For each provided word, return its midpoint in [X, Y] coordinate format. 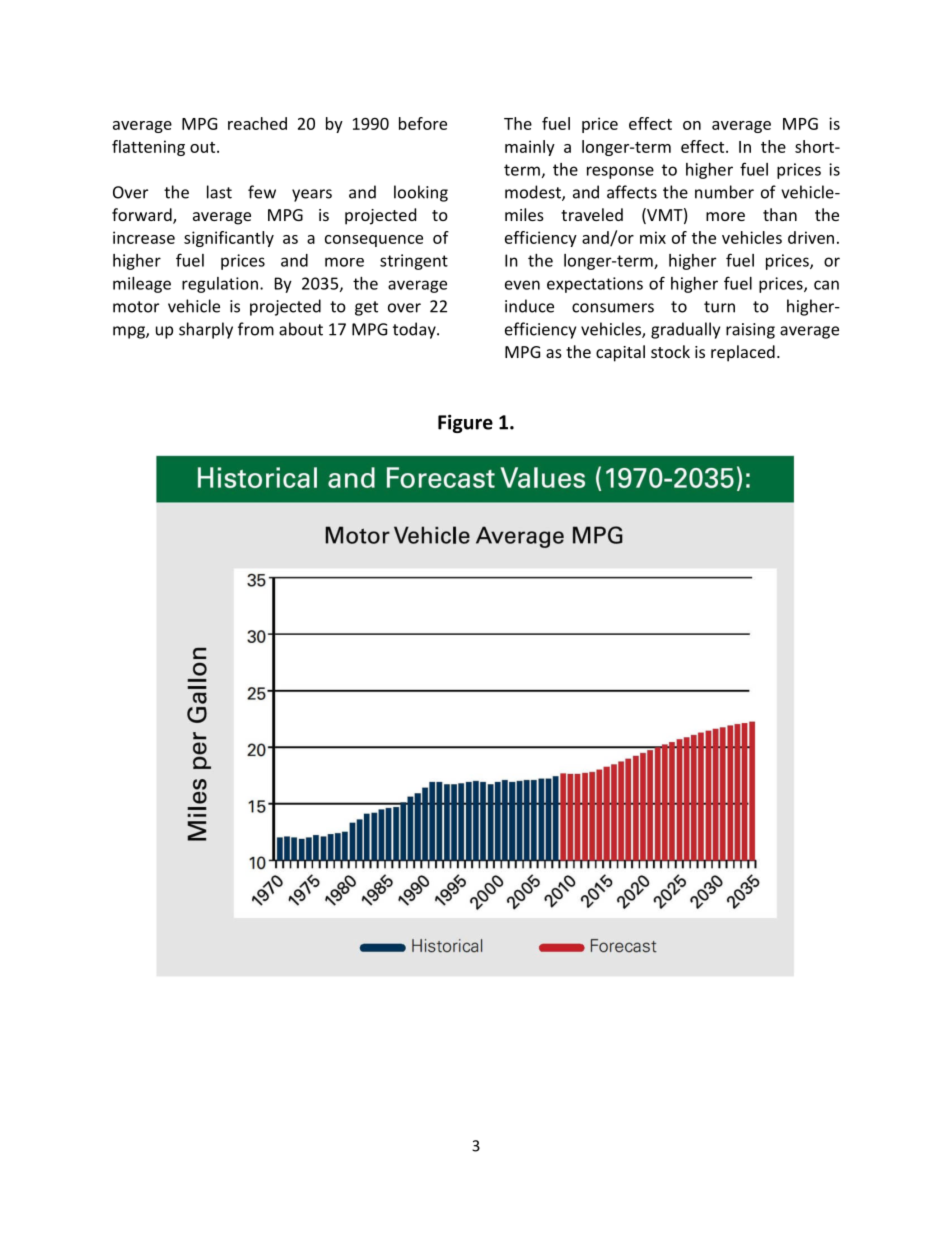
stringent [414, 262]
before [423, 123]
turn [719, 307]
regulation [220, 285]
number [724, 192]
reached [257, 123]
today [415, 330]
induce [529, 306]
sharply [206, 330]
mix [653, 237]
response [620, 172]
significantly [229, 239]
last [219, 192]
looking [421, 193]
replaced [743, 353]
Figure [465, 423]
